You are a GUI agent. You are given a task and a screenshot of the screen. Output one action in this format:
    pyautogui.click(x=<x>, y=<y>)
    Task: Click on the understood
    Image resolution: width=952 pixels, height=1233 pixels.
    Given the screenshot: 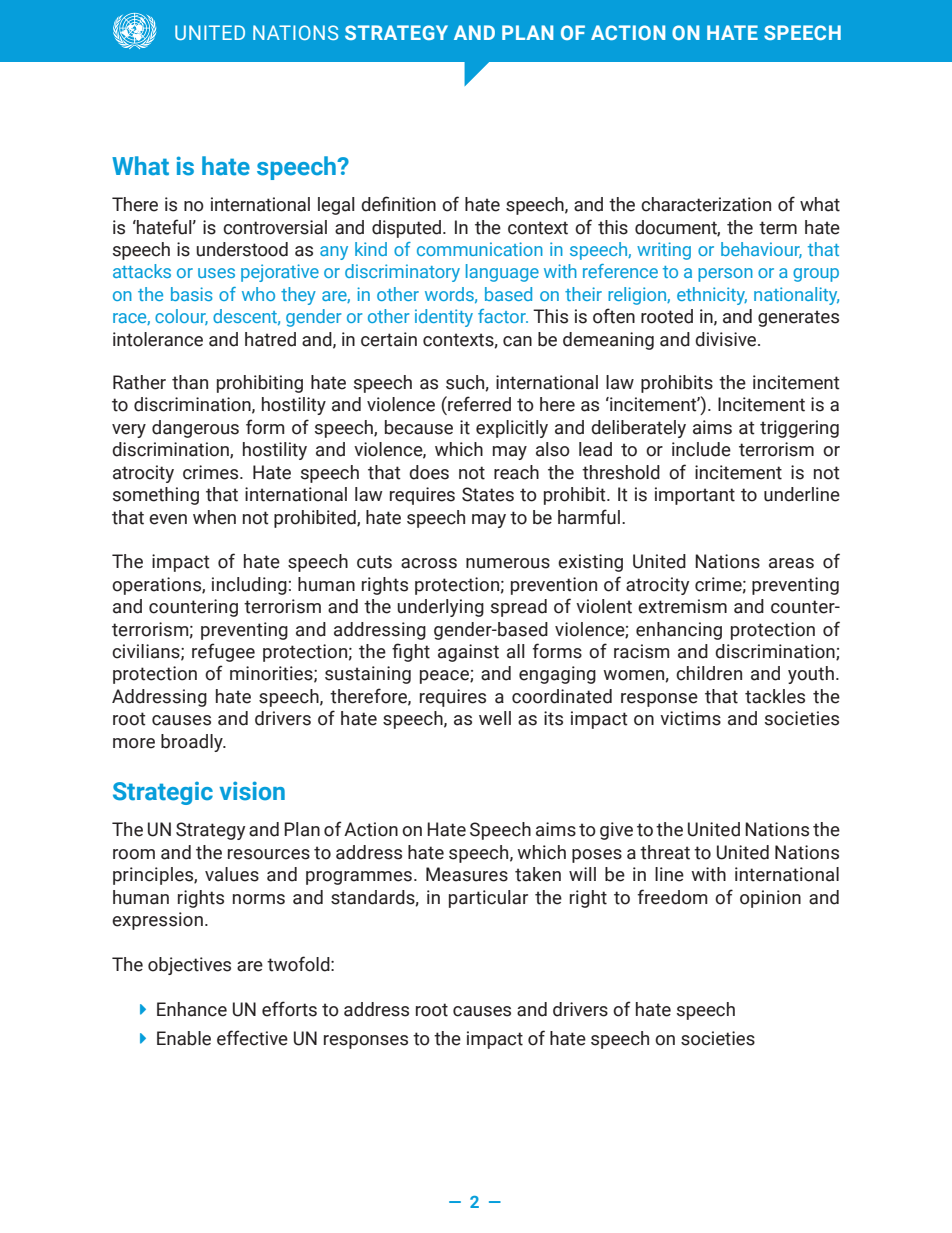 What is the action you would take?
    pyautogui.click(x=242, y=249)
